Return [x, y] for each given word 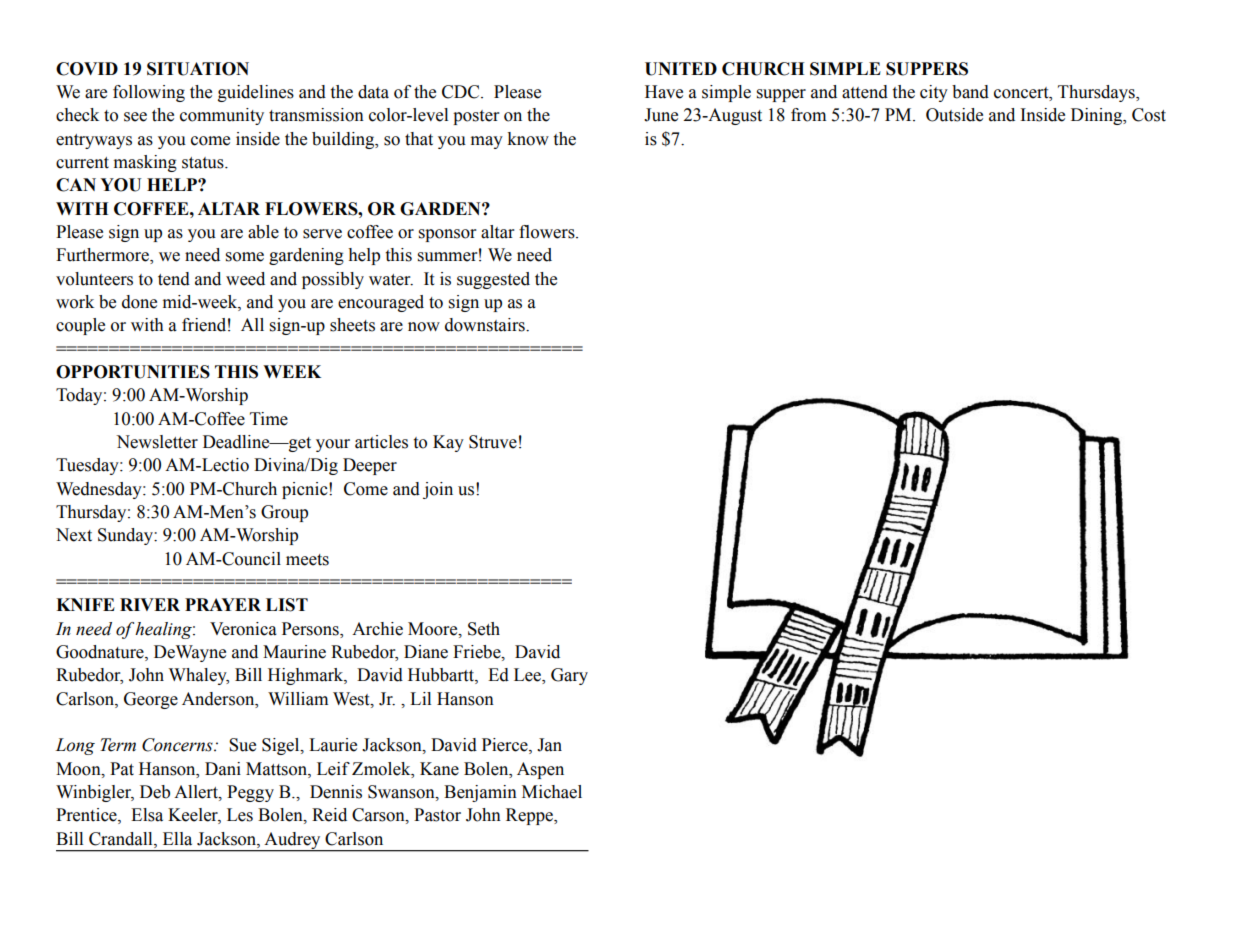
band [970, 92]
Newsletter [157, 442]
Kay [448, 443]
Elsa [147, 815]
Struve [493, 442]
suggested [493, 280]
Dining [1098, 116]
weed [245, 279]
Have [664, 92]
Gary [569, 676]
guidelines [256, 93]
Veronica [243, 629]
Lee [528, 676]
